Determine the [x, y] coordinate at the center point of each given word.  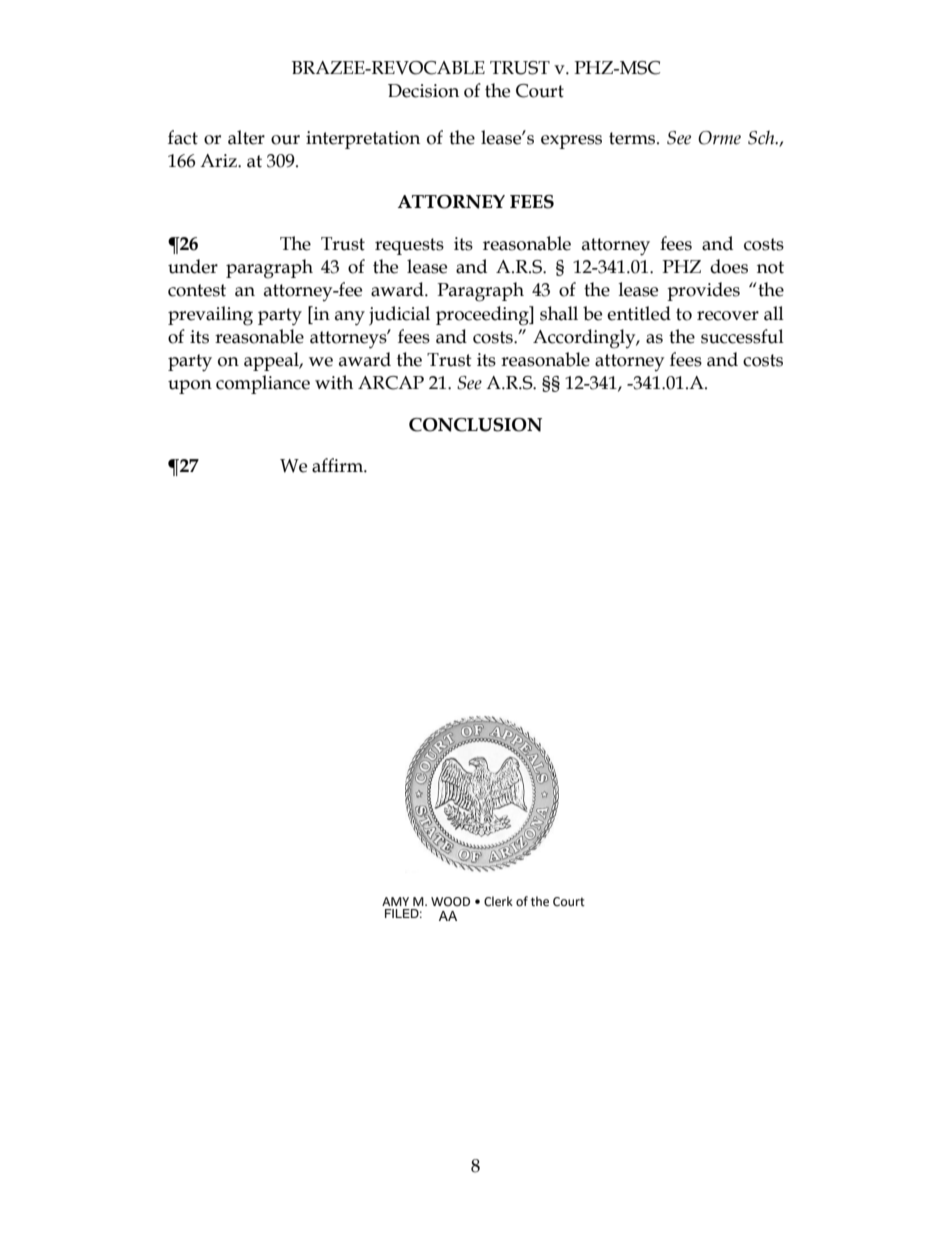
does [729, 266]
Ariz [219, 160]
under [193, 266]
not [770, 267]
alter [246, 137]
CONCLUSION [475, 425]
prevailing [210, 316]
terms [633, 138]
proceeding [483, 316]
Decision [423, 91]
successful [742, 336]
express [571, 142]
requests [409, 246]
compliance [263, 384]
